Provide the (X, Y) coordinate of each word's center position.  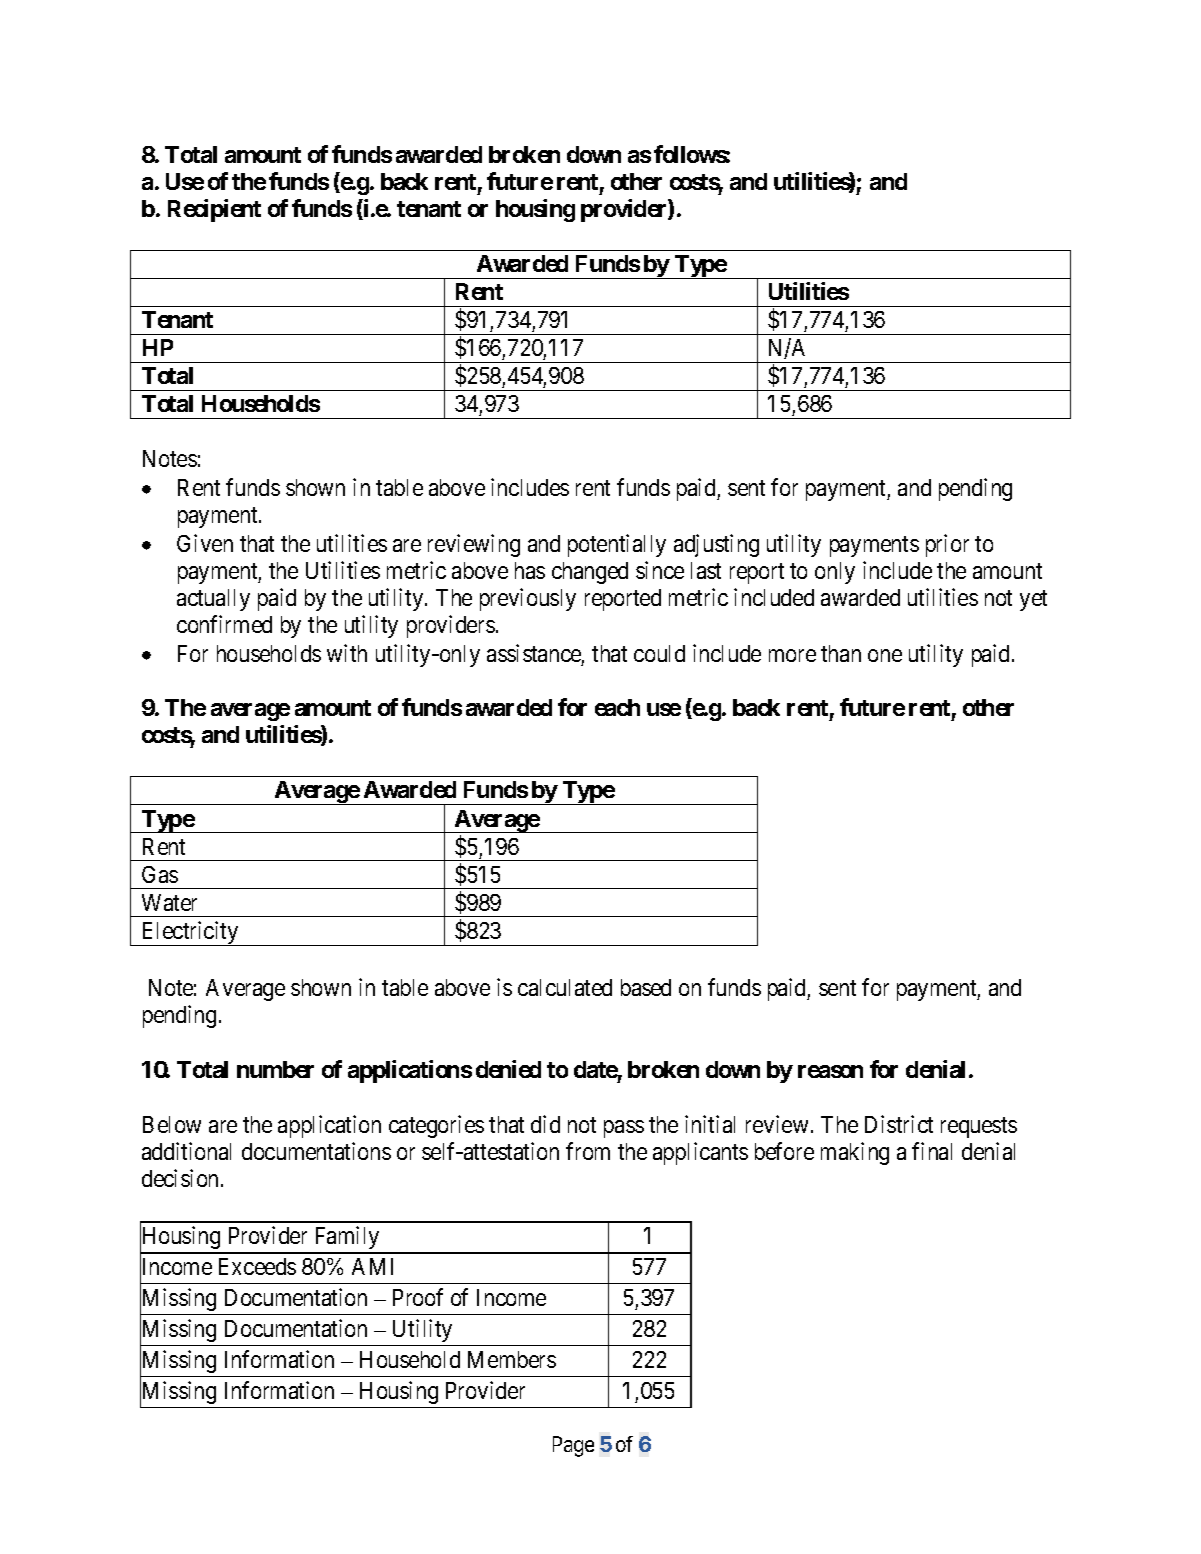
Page (573, 1446)
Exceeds (257, 1266)
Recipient (214, 210)
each (617, 707)
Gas (160, 874)
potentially (617, 545)
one (885, 655)
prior (947, 545)
